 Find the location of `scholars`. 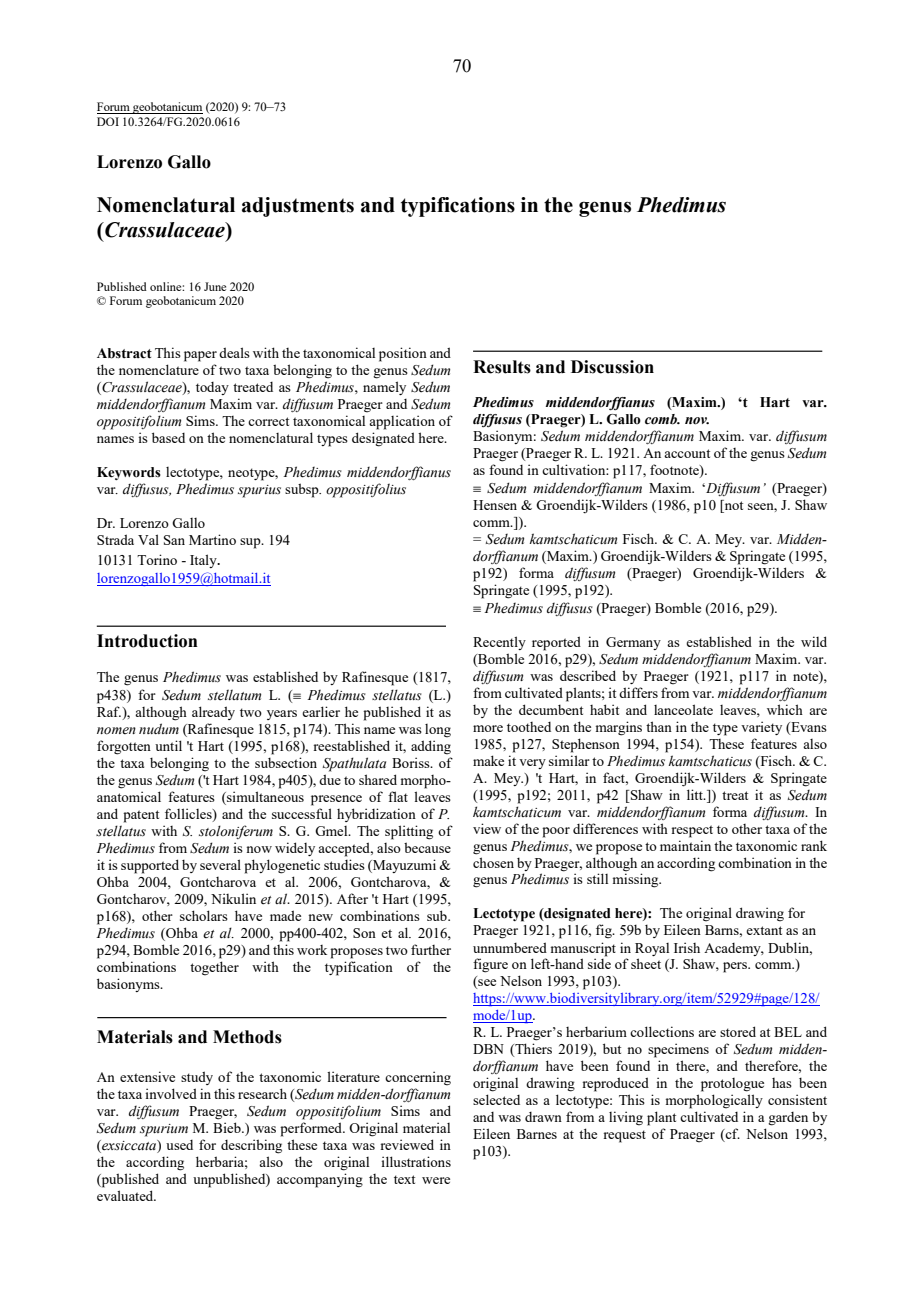

scholars is located at coordinates (204, 915).
